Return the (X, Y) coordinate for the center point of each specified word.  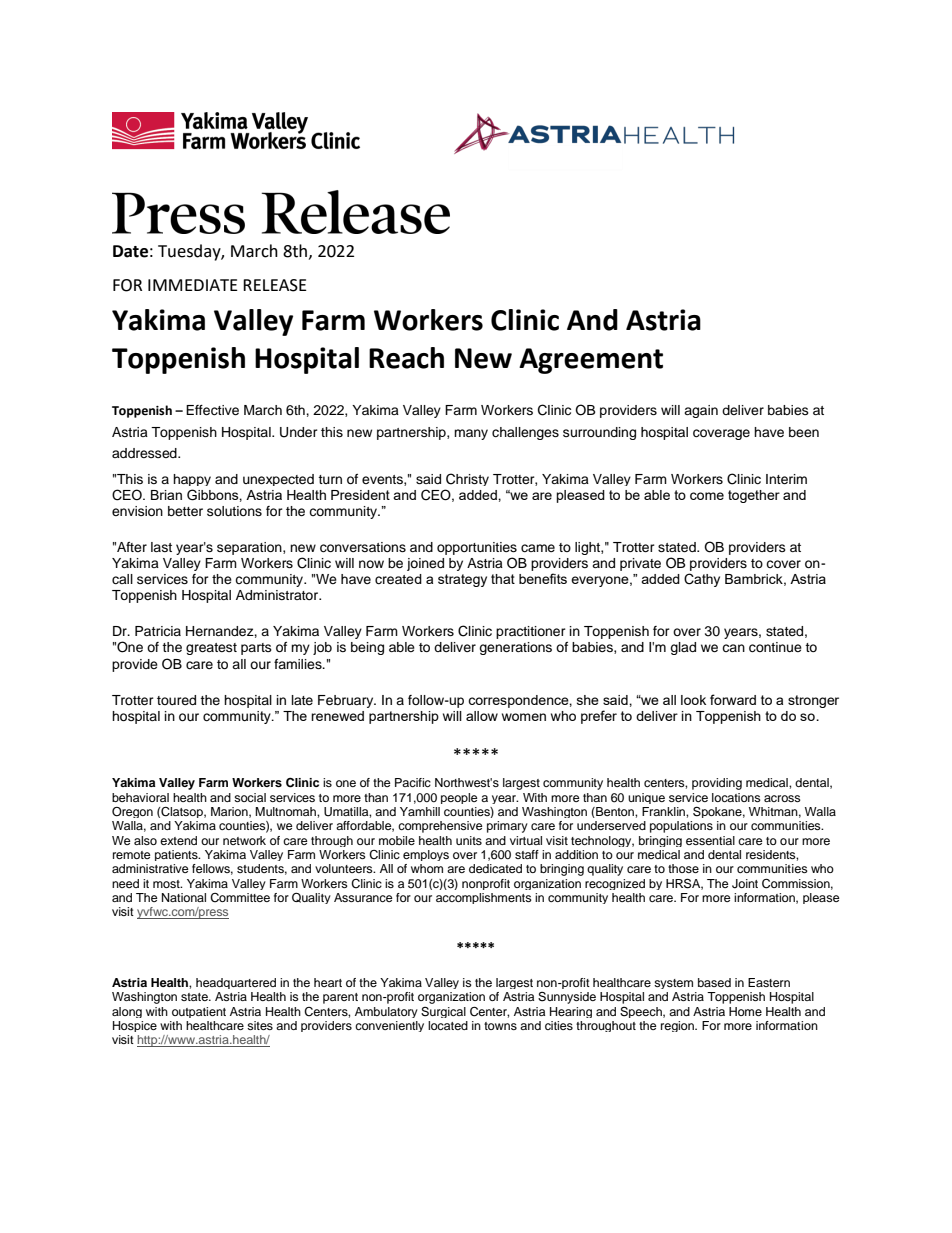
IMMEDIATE (193, 285)
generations (515, 648)
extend (178, 840)
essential (710, 840)
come (707, 496)
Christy (467, 479)
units (469, 840)
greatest (211, 649)
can (733, 648)
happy (192, 480)
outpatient (199, 1012)
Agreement (591, 361)
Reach (406, 358)
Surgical (443, 1012)
